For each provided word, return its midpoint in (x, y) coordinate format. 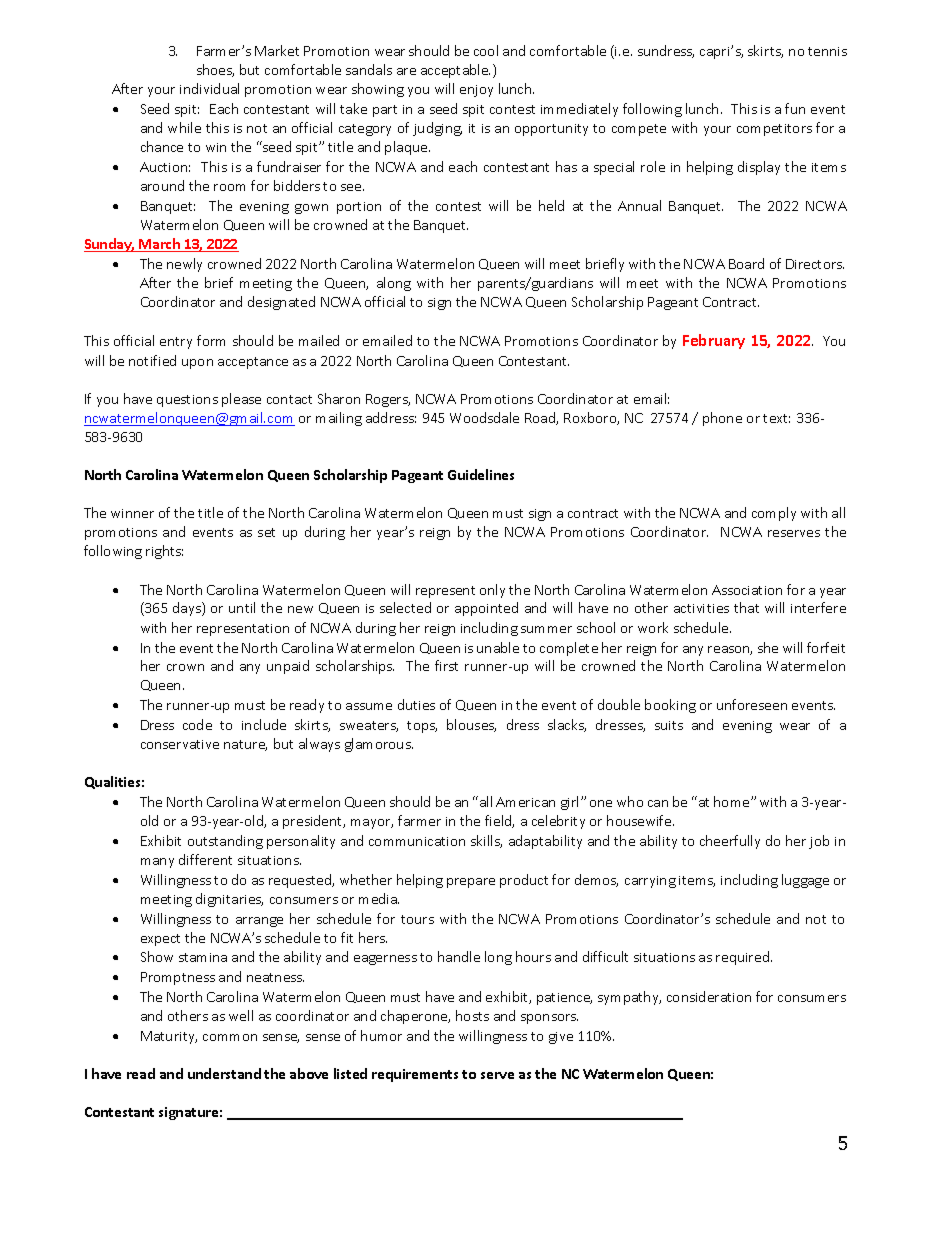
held (551, 205)
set (266, 532)
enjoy (476, 91)
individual (209, 88)
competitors (774, 130)
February (714, 341)
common (230, 1037)
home (733, 801)
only (492, 591)
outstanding (225, 842)
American (525, 802)
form (211, 340)
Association (747, 590)
